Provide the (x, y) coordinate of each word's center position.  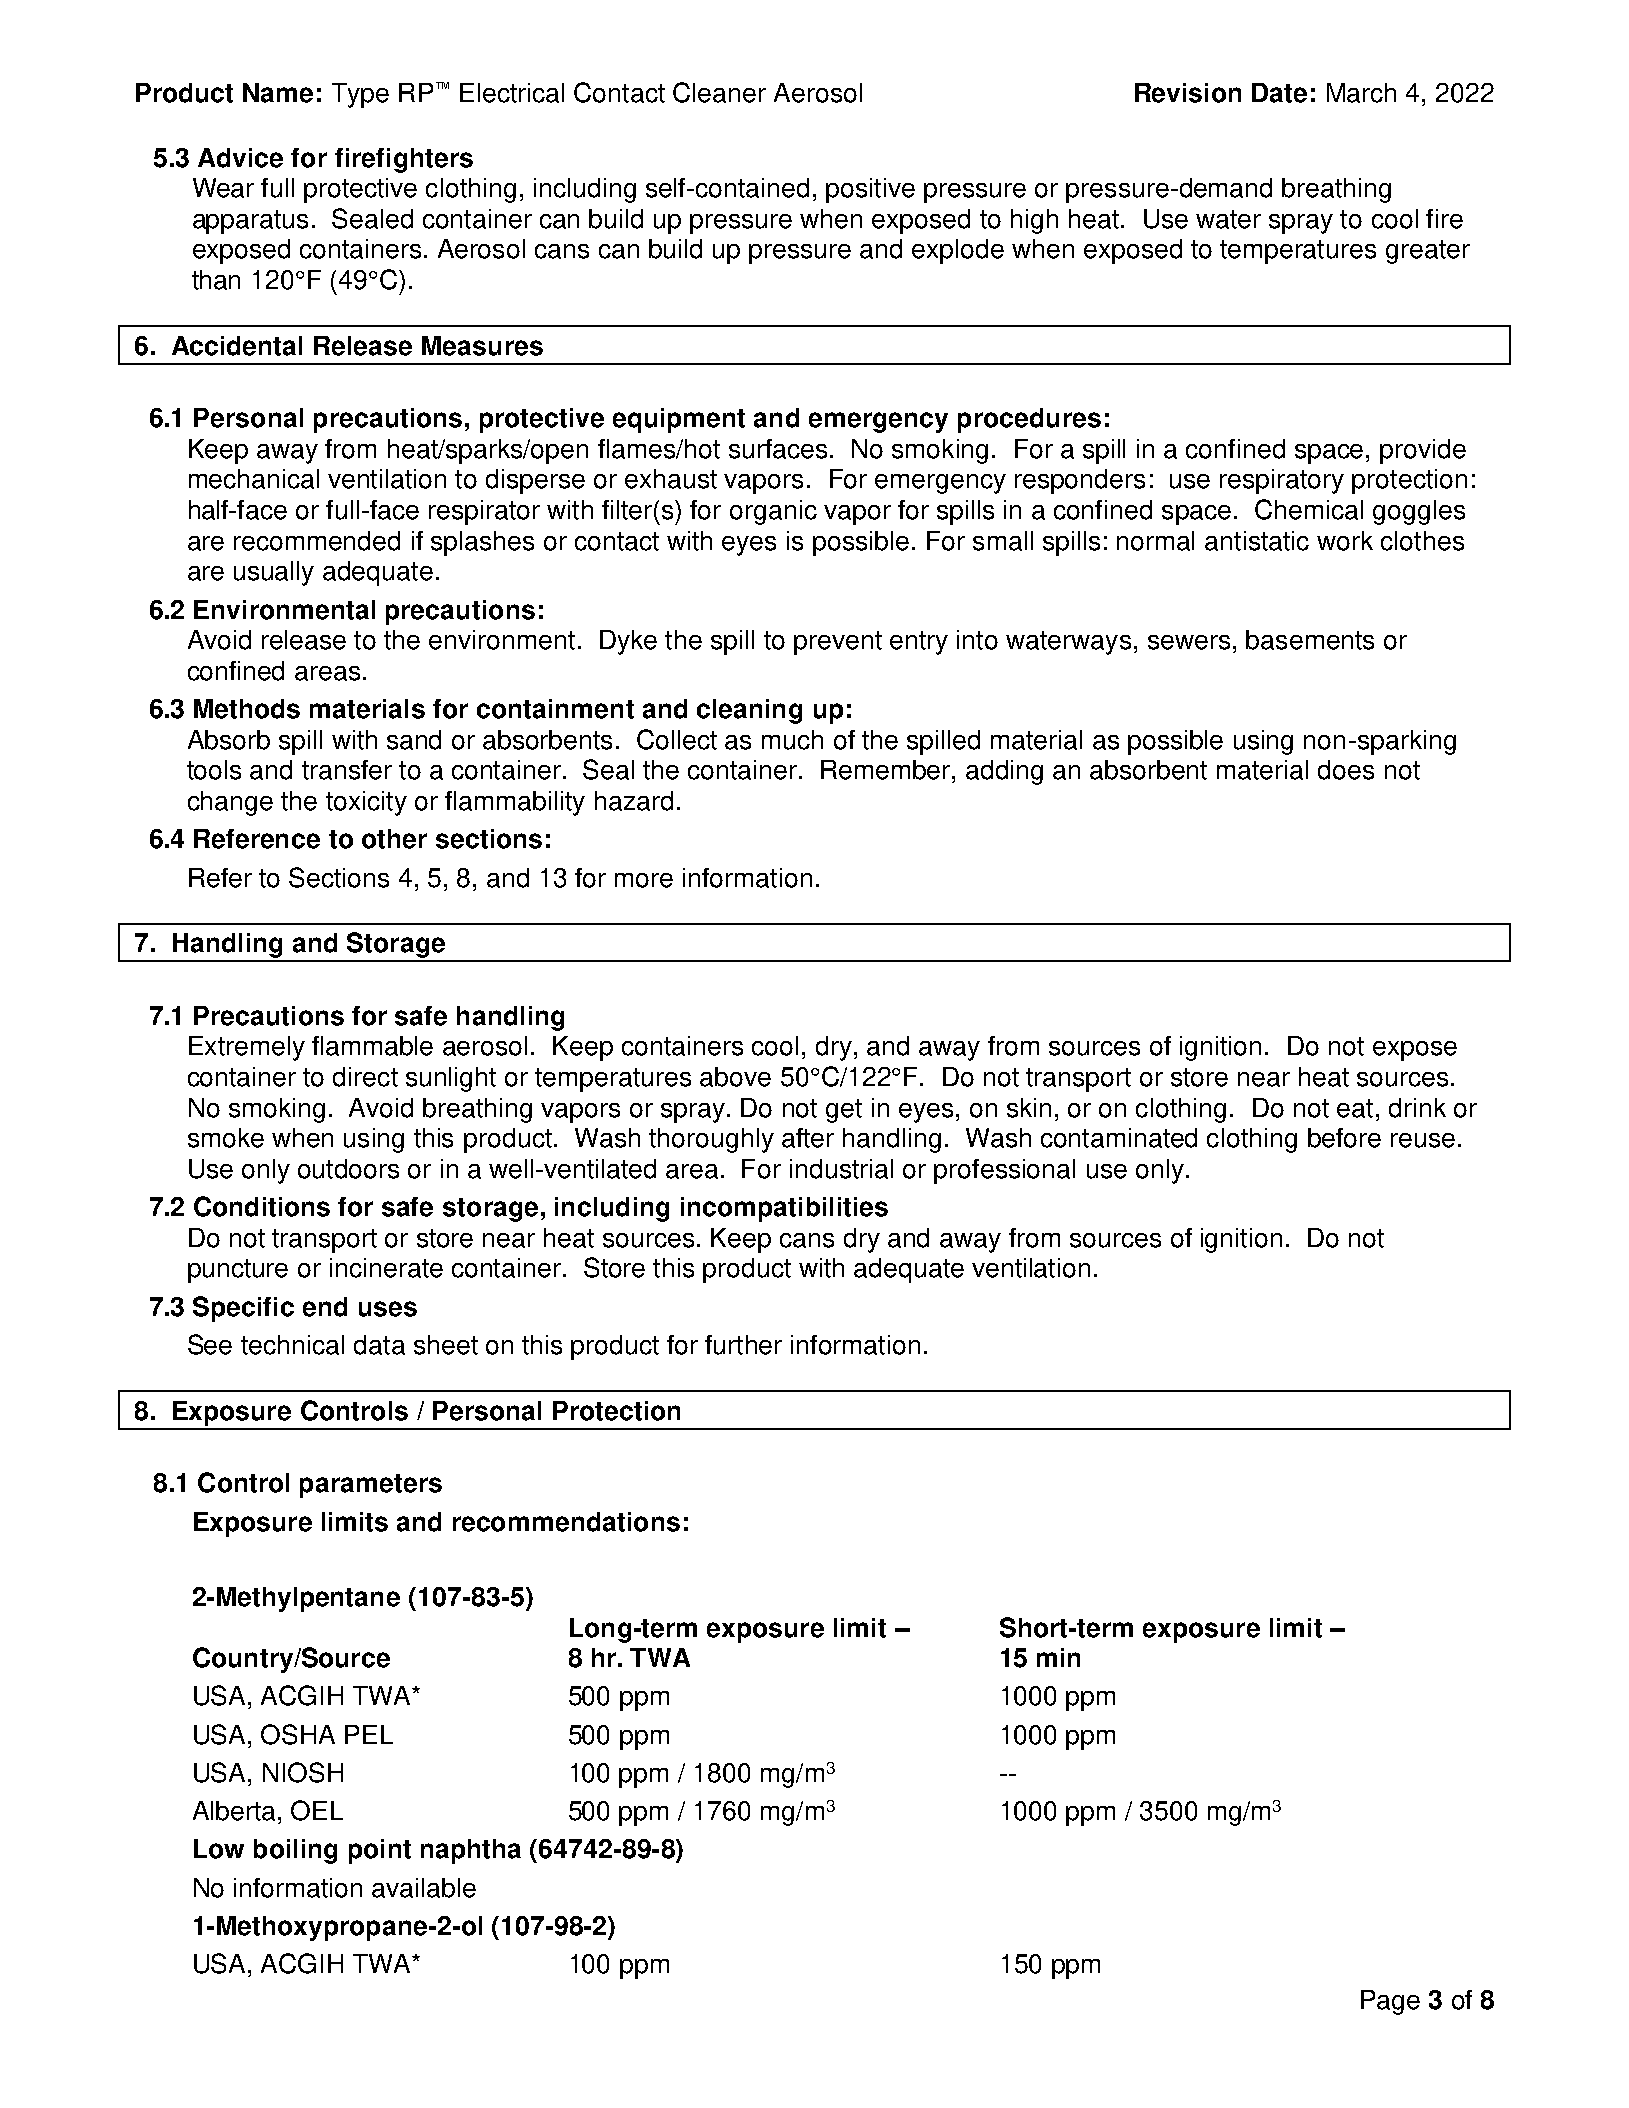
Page (1390, 2002)
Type (360, 95)
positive (870, 190)
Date (1279, 93)
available (424, 1888)
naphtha (471, 1851)
